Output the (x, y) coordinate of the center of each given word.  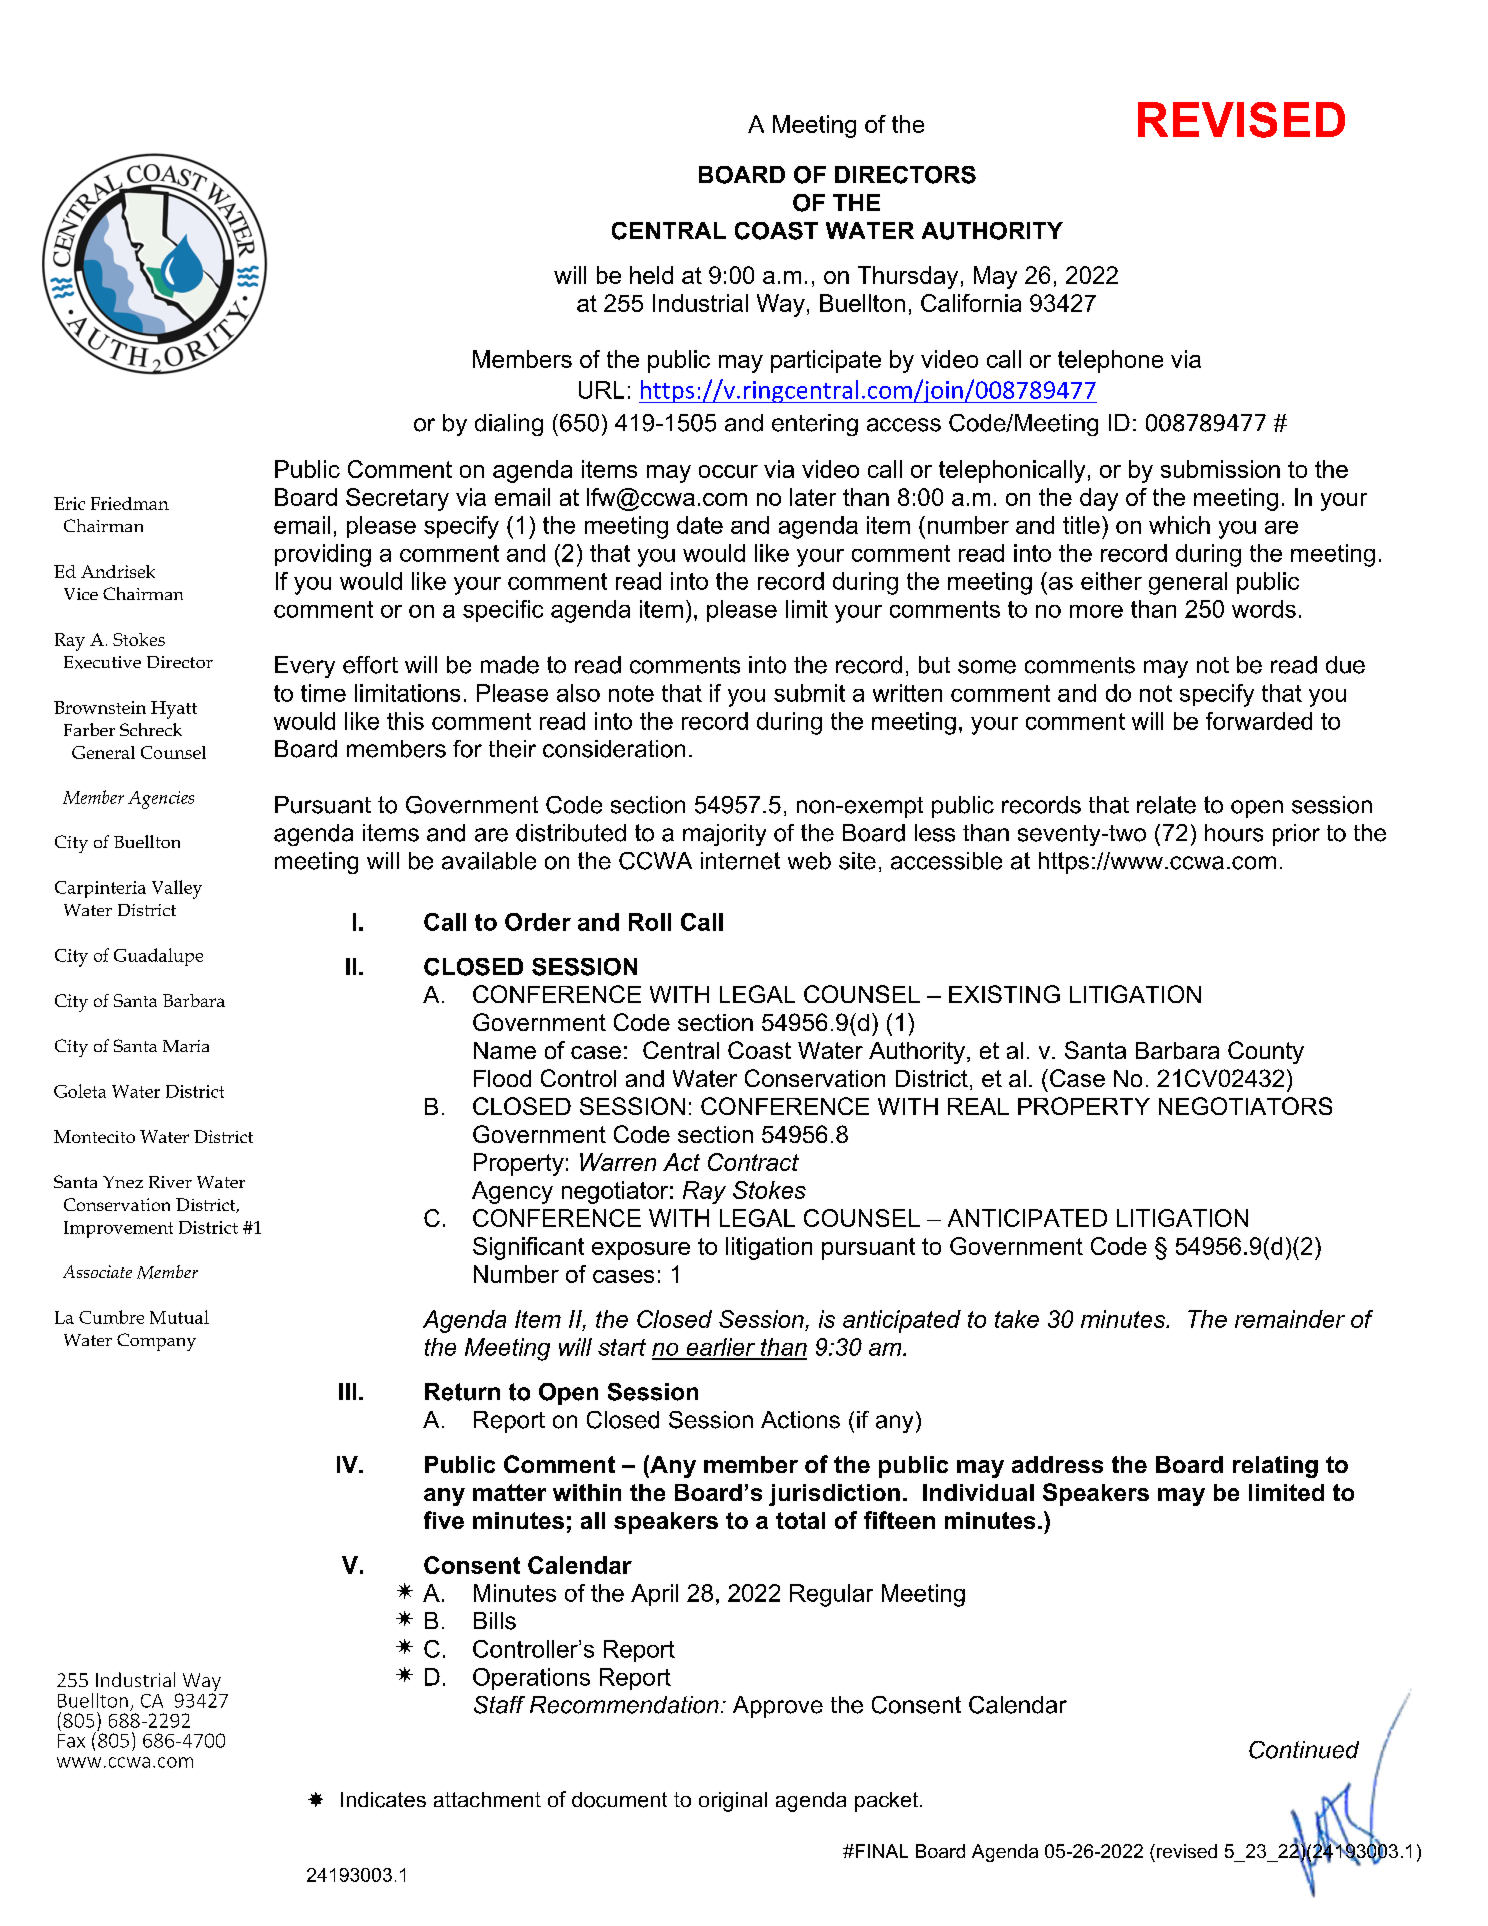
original (733, 1802)
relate (1166, 805)
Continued (1304, 1750)
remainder (1290, 1319)
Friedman (130, 503)
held (651, 275)
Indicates (383, 1800)
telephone (1110, 361)
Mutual (179, 1317)
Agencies (161, 800)
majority (724, 835)
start (622, 1347)
